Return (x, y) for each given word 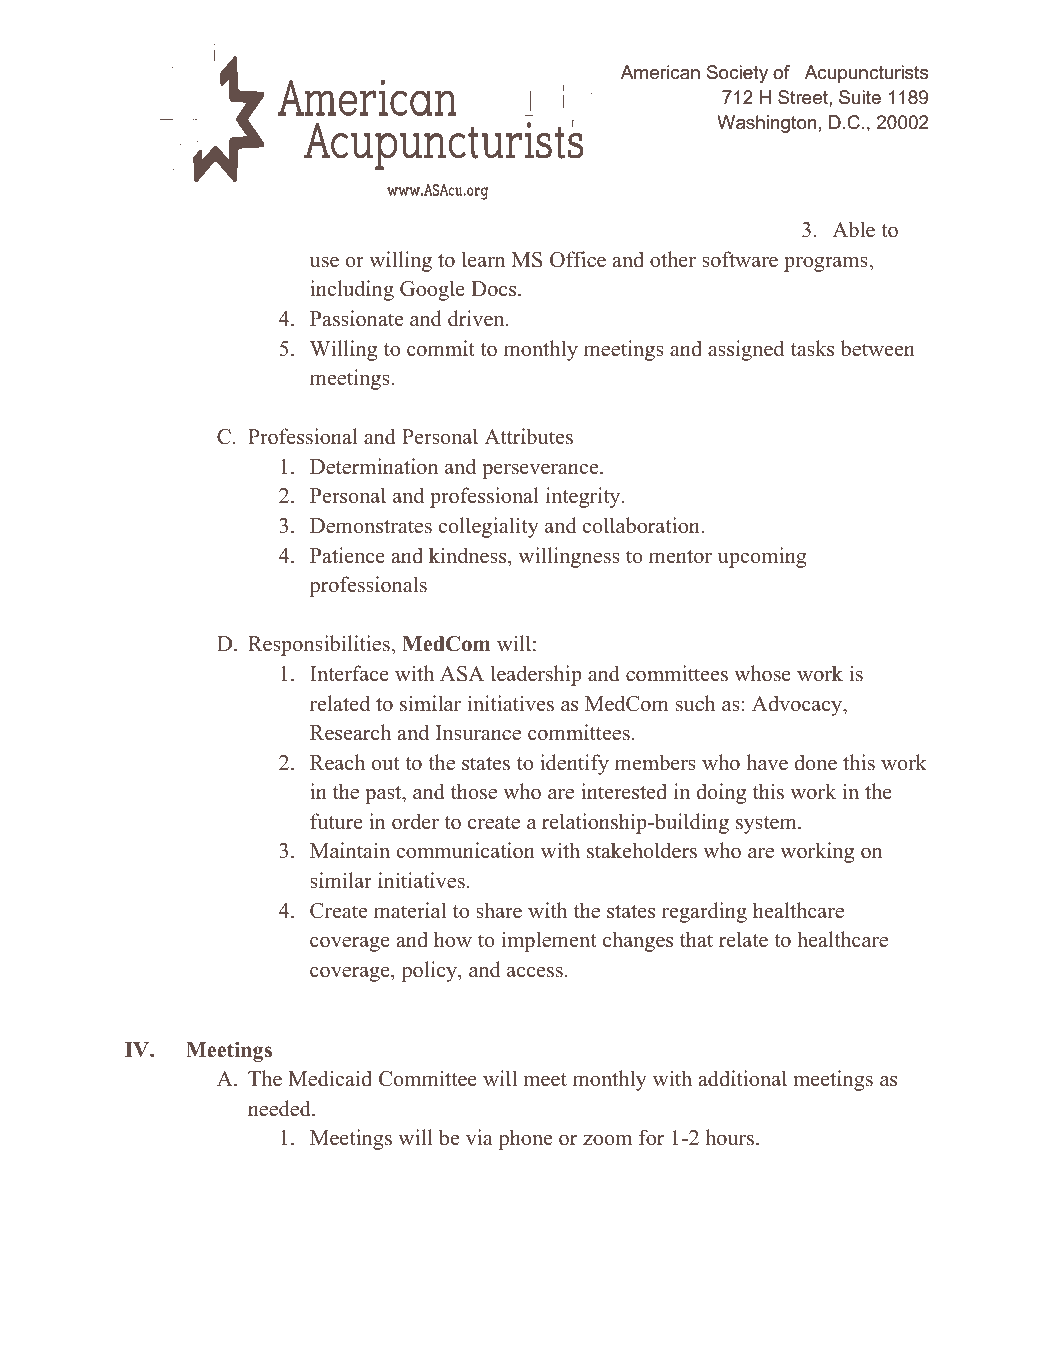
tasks (812, 348)
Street (804, 97)
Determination (374, 466)
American (660, 72)
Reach (337, 762)
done (815, 762)
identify (574, 764)
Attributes (528, 436)
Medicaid (330, 1078)
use (324, 262)
